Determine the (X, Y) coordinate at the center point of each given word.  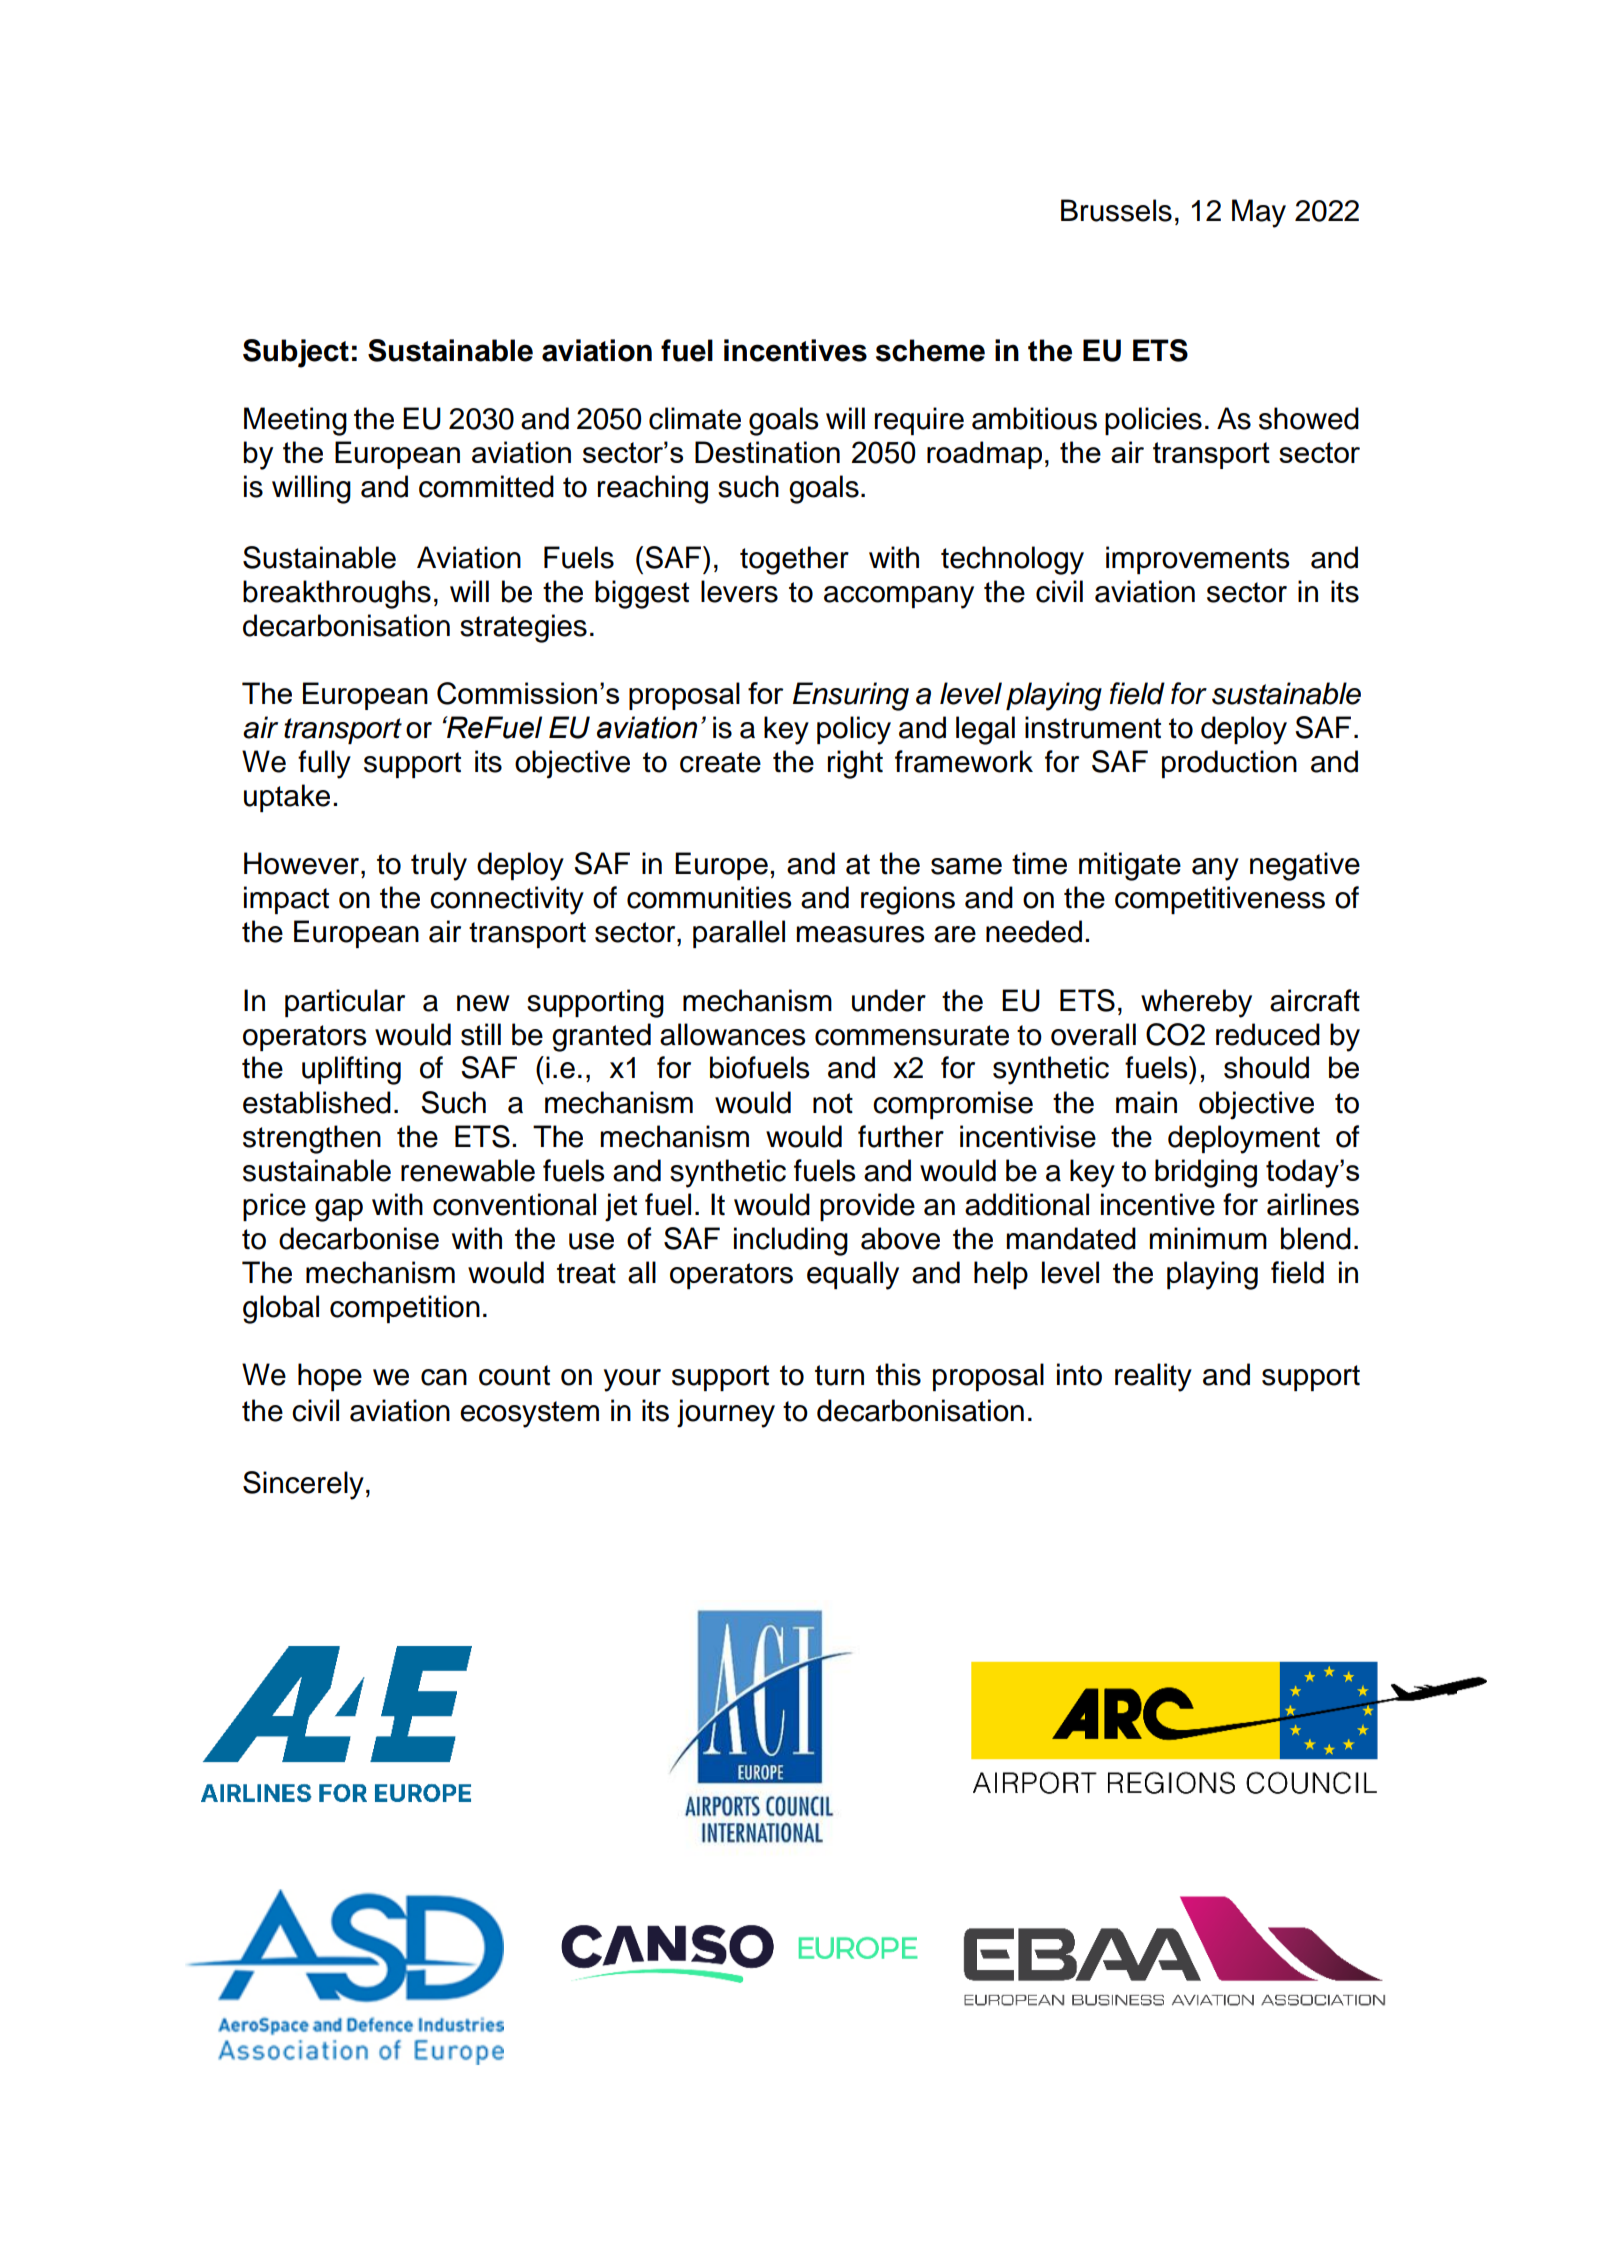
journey (726, 1413)
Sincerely (303, 1485)
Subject (296, 353)
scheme (930, 350)
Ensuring (851, 696)
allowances (733, 1034)
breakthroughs (337, 594)
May (1259, 213)
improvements (1198, 560)
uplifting (351, 1070)
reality (1153, 1377)
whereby (1196, 1003)
